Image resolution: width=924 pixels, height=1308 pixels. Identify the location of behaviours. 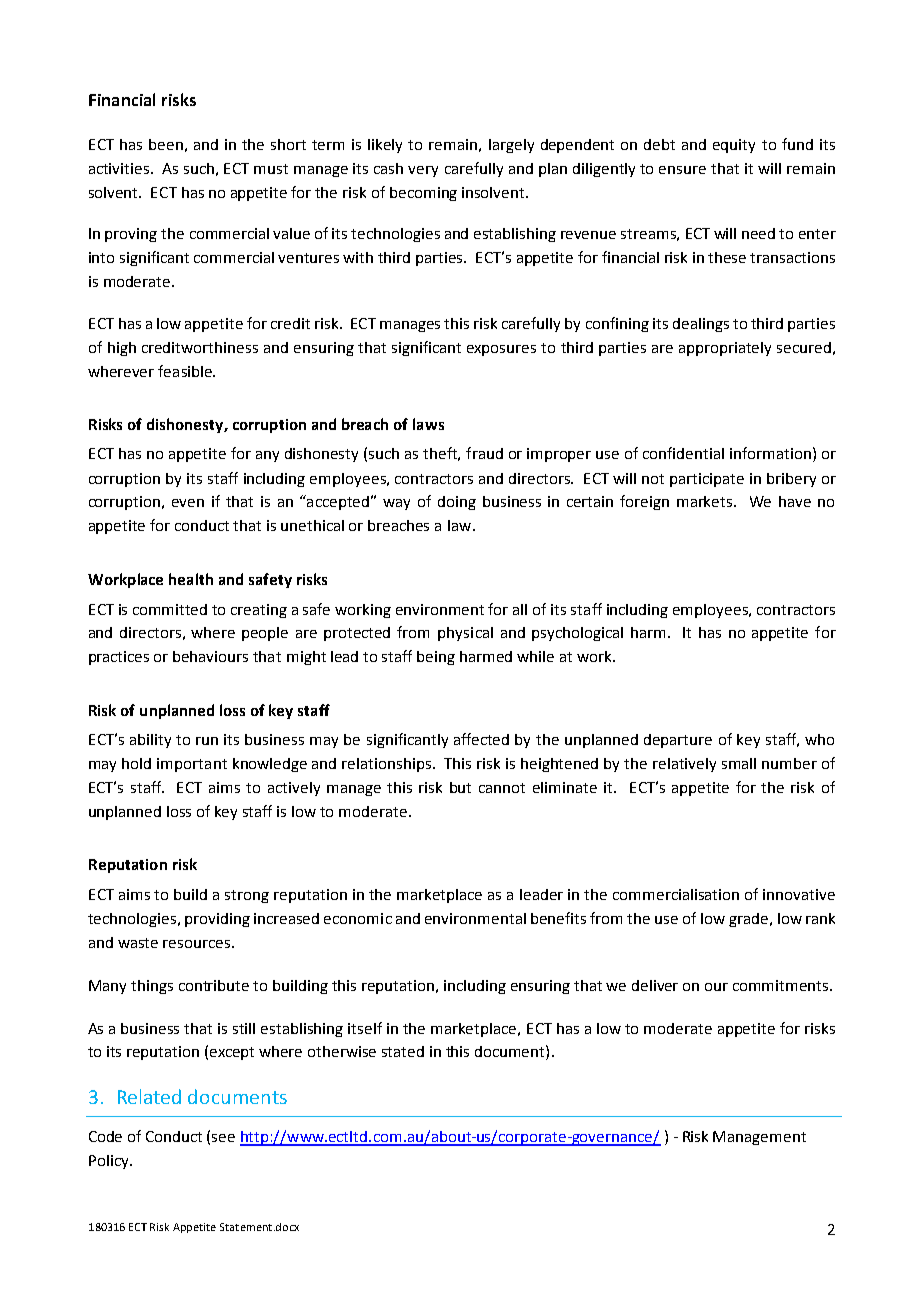
(210, 656).
